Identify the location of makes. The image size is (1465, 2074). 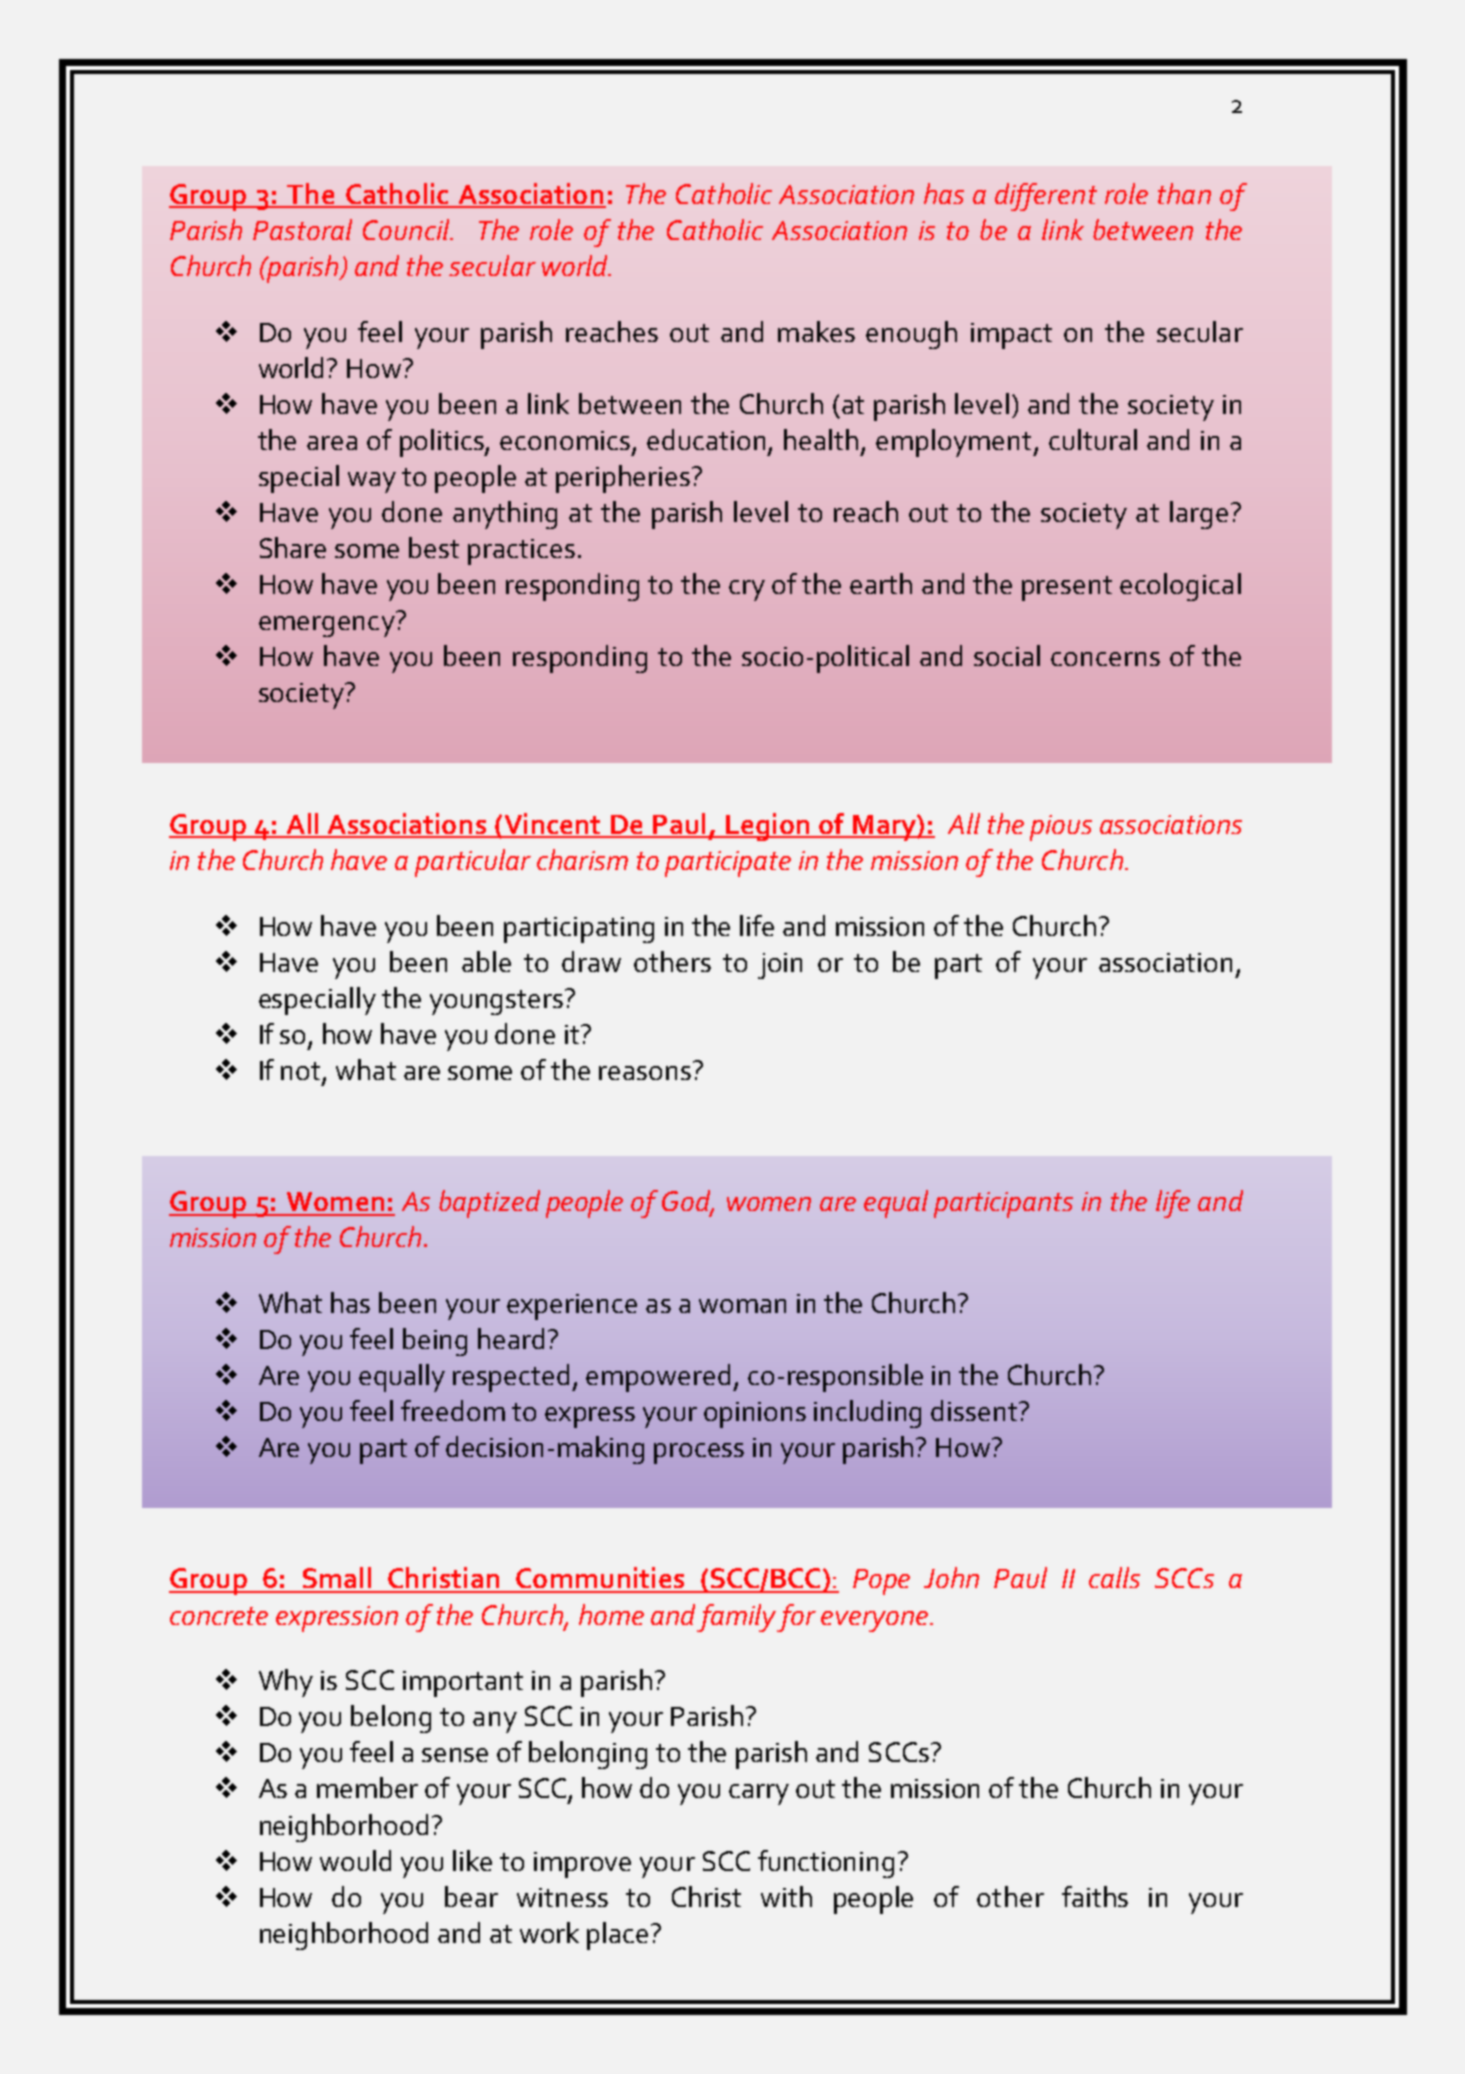
(816, 331).
